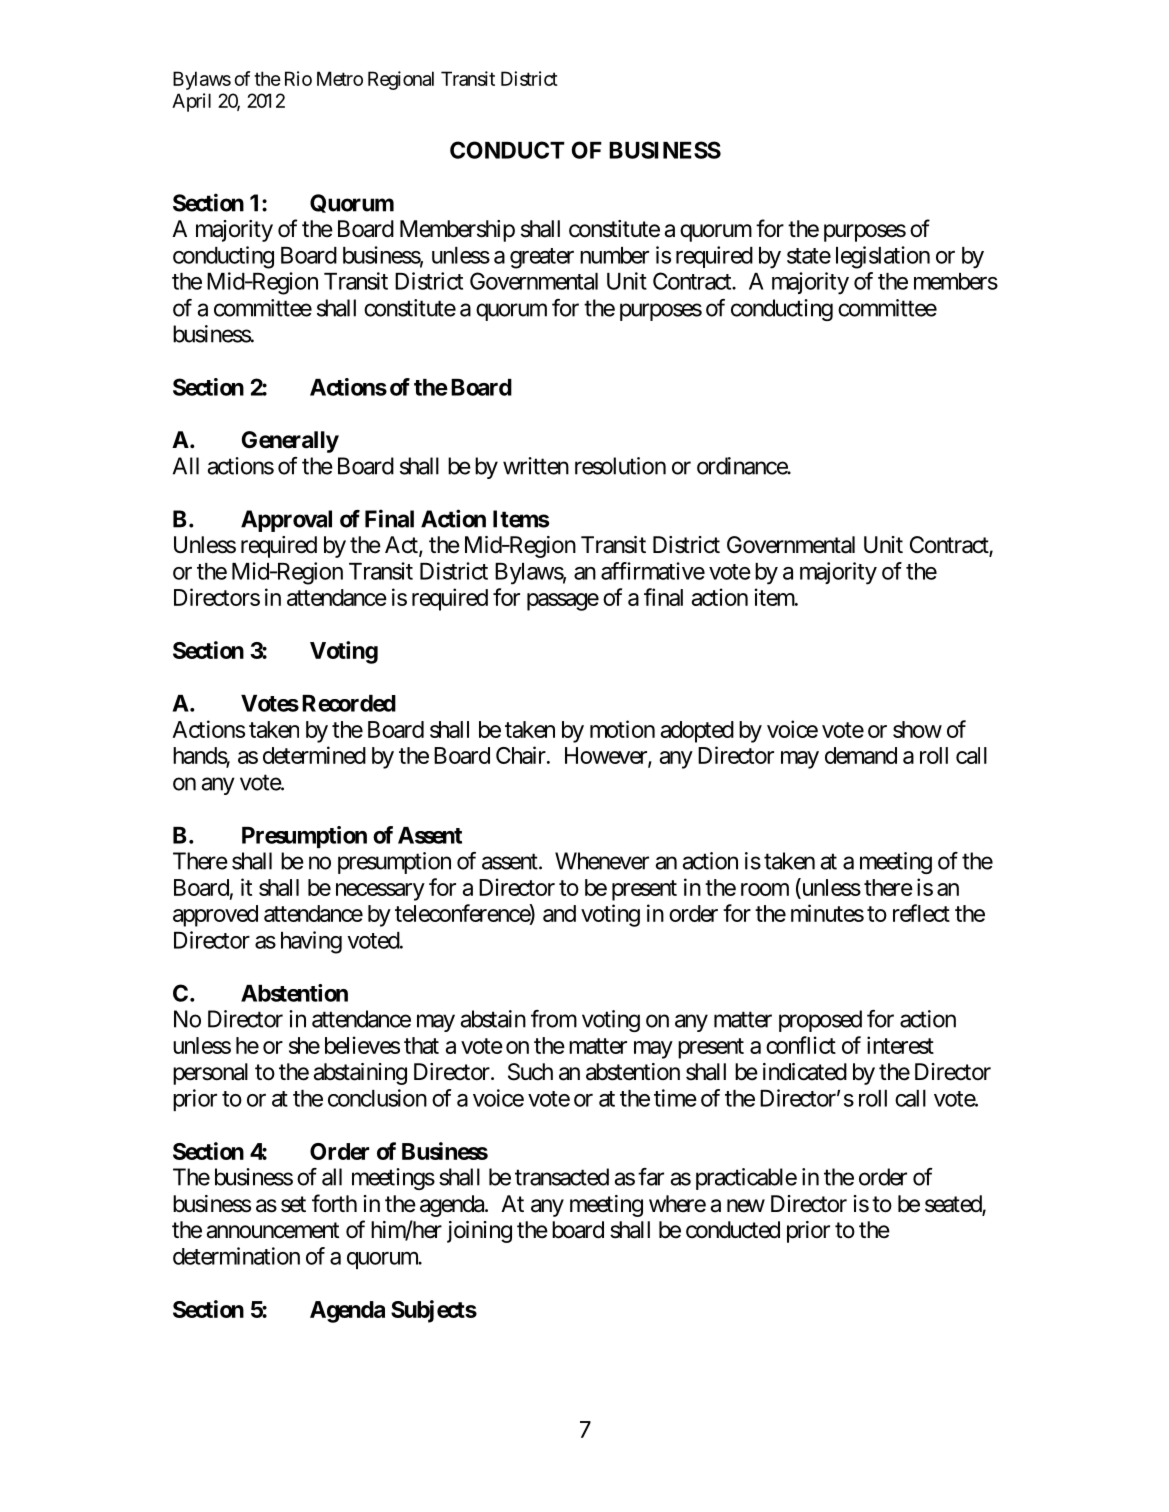  Describe the element at coordinates (563, 602) in the page. I see `passage` at that location.
